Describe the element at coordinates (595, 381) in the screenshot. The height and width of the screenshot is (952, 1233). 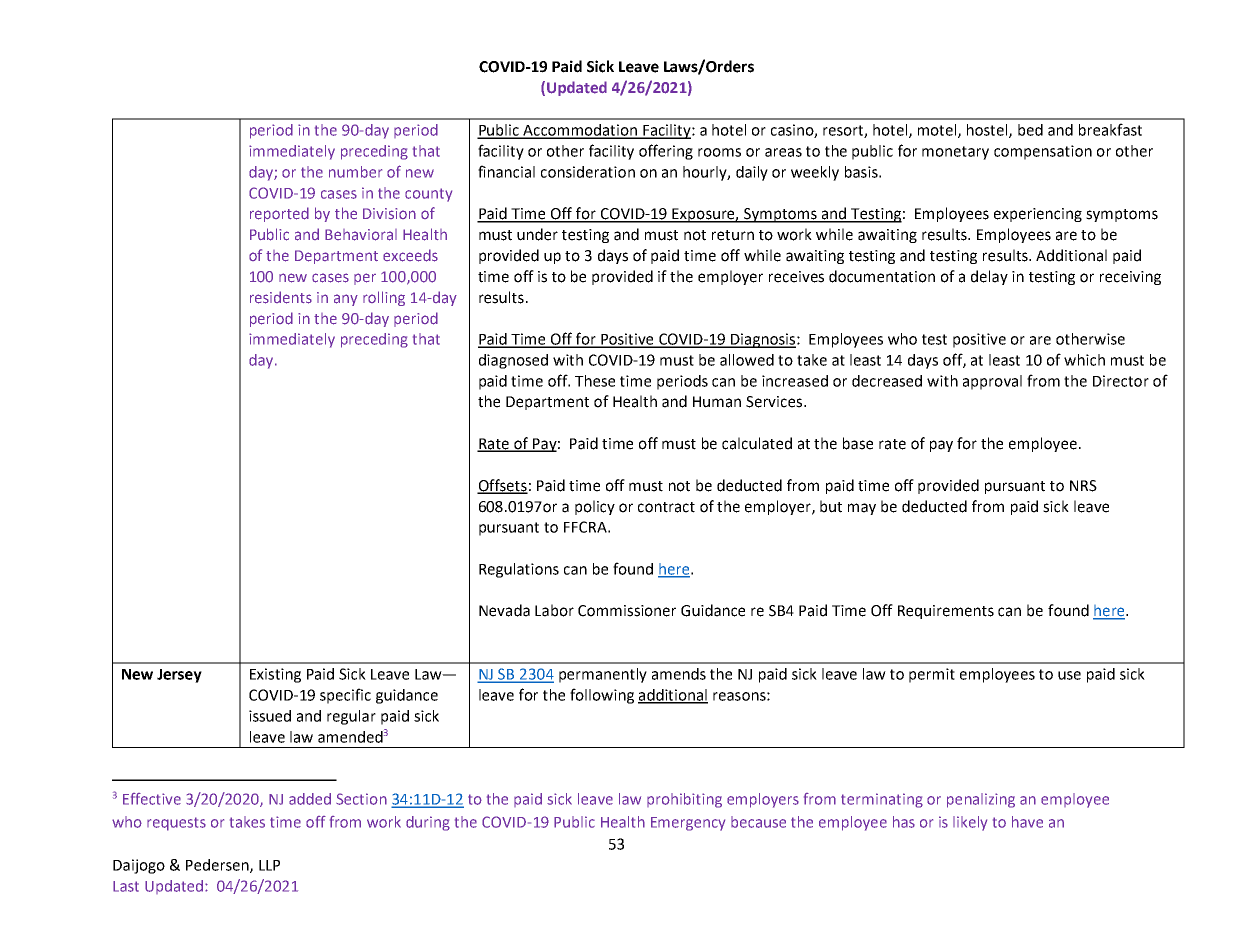
I see `These` at that location.
